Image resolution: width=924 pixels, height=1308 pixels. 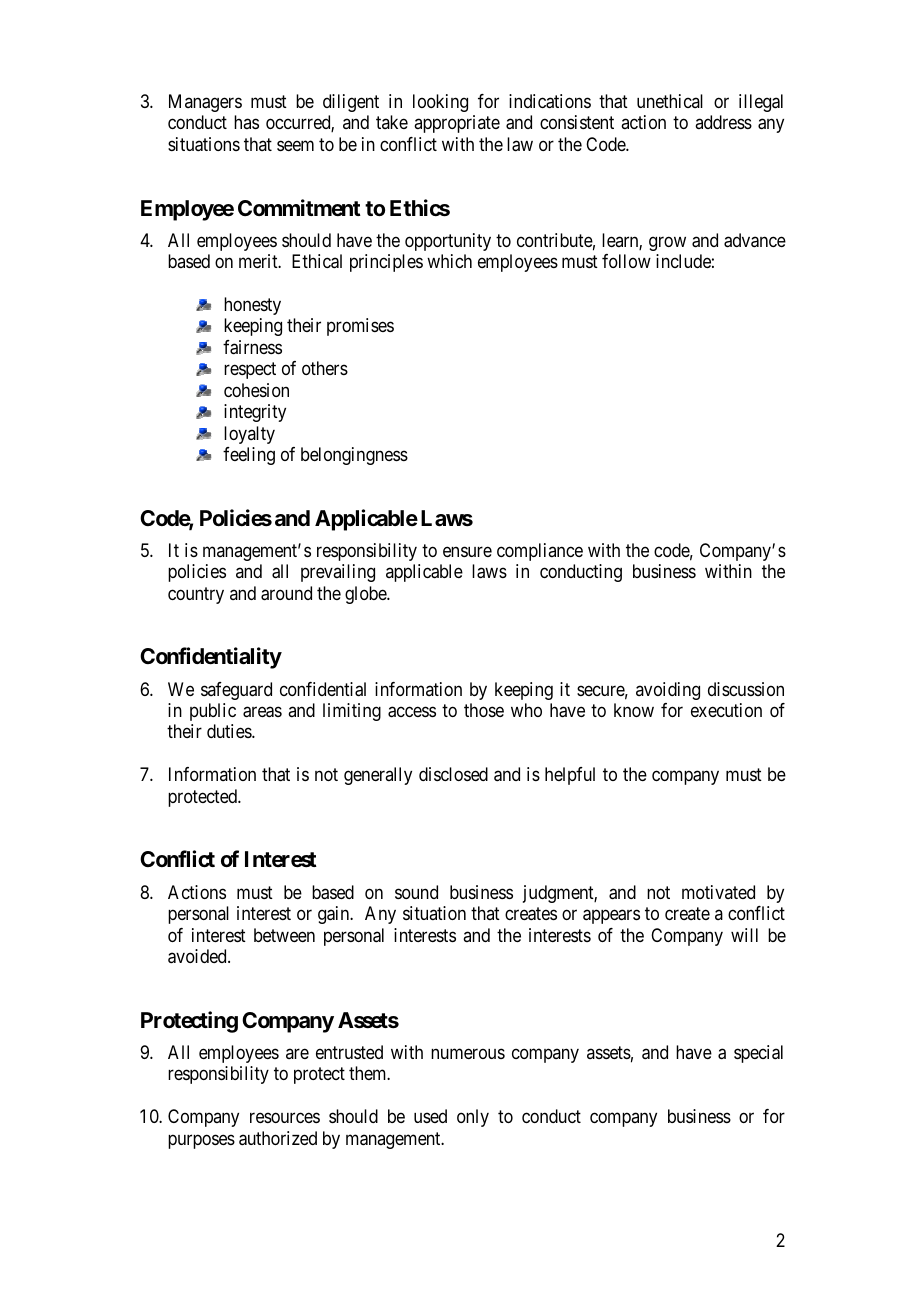 What do you see at coordinates (246, 122) in the screenshot?
I see `has` at bounding box center [246, 122].
